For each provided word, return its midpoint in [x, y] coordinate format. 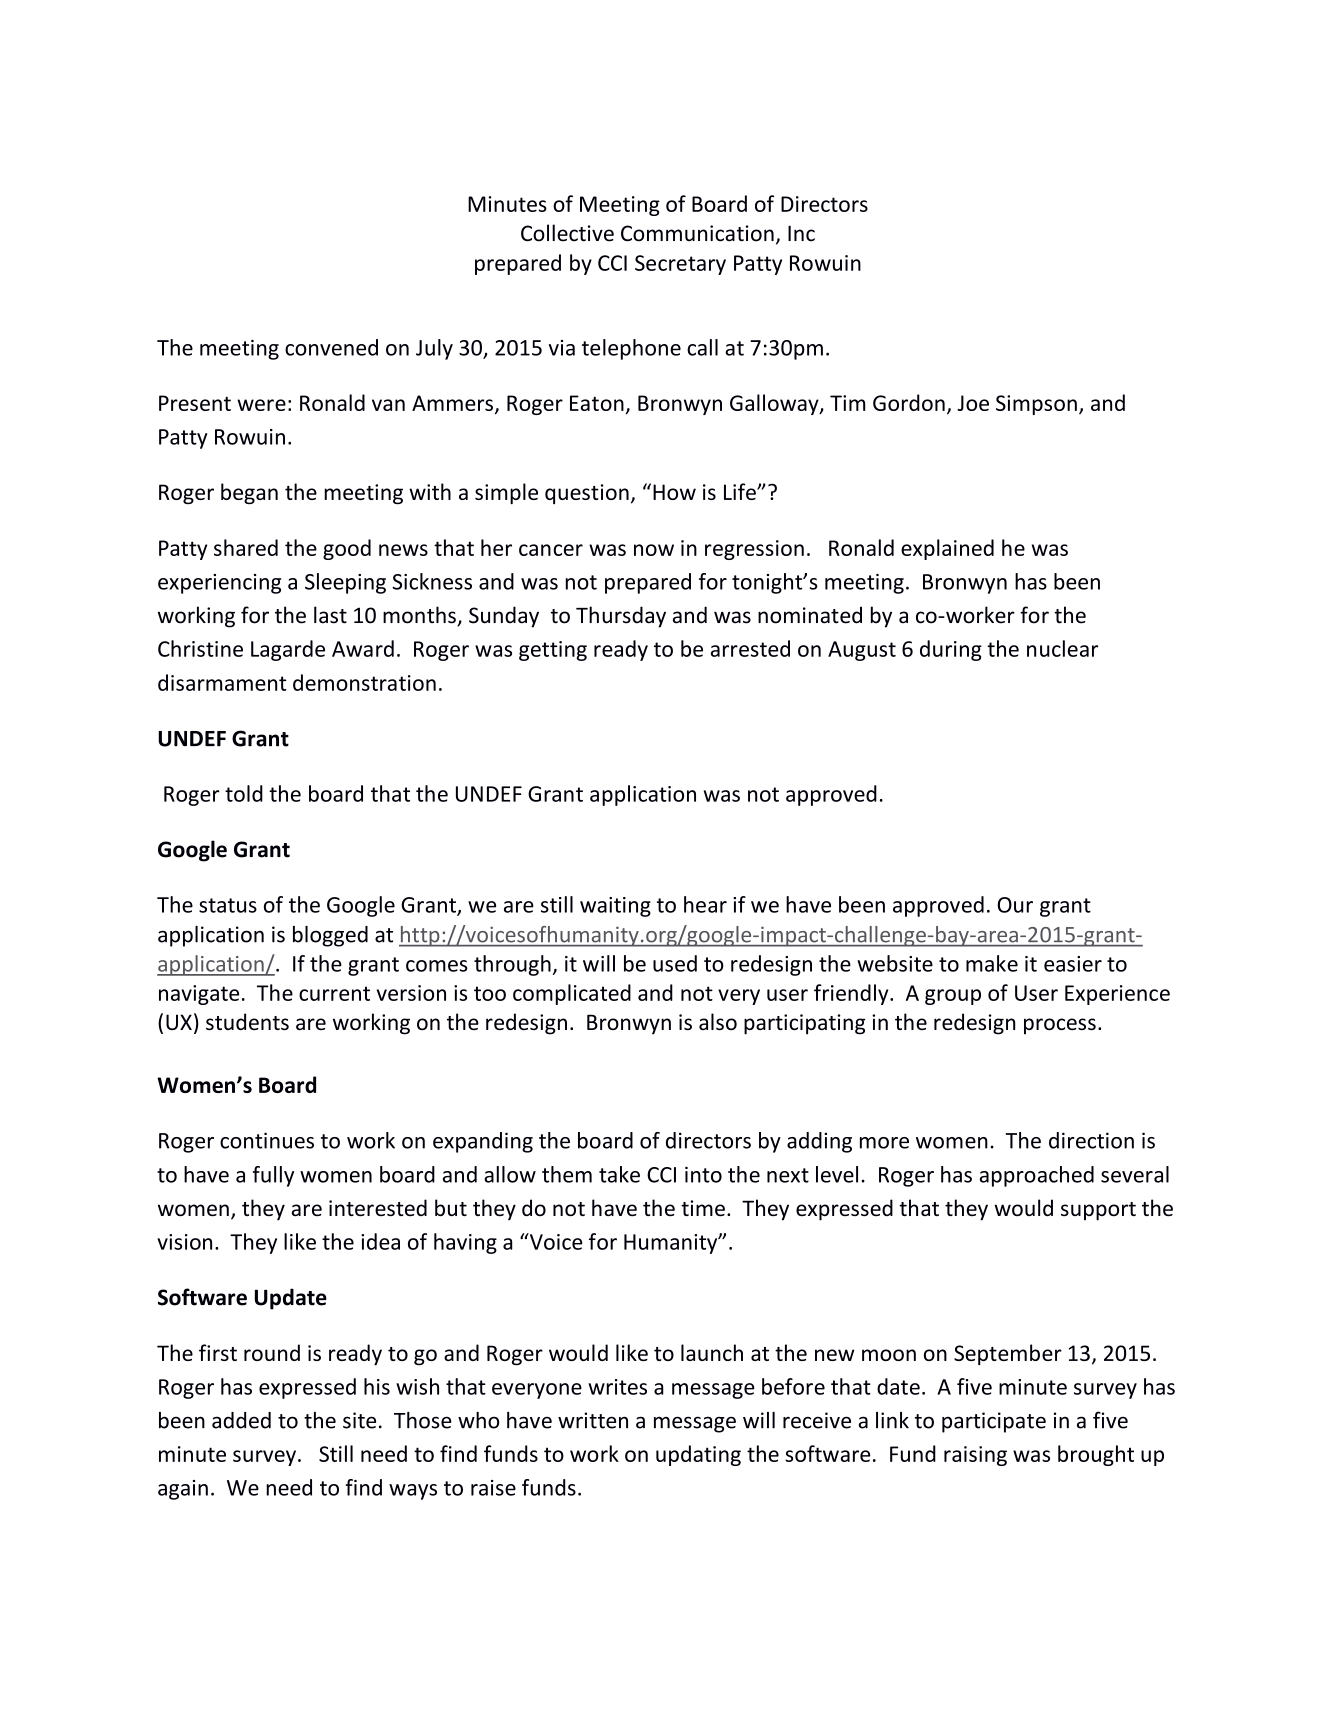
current [334, 993]
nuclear [1062, 648]
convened [331, 347]
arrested [750, 648]
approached [1037, 1176]
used [675, 963]
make [992, 963]
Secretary [680, 265]
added [241, 1420]
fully [273, 1176]
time [703, 1208]
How [674, 492]
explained [947, 549]
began [249, 493]
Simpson [1036, 405]
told [244, 793]
